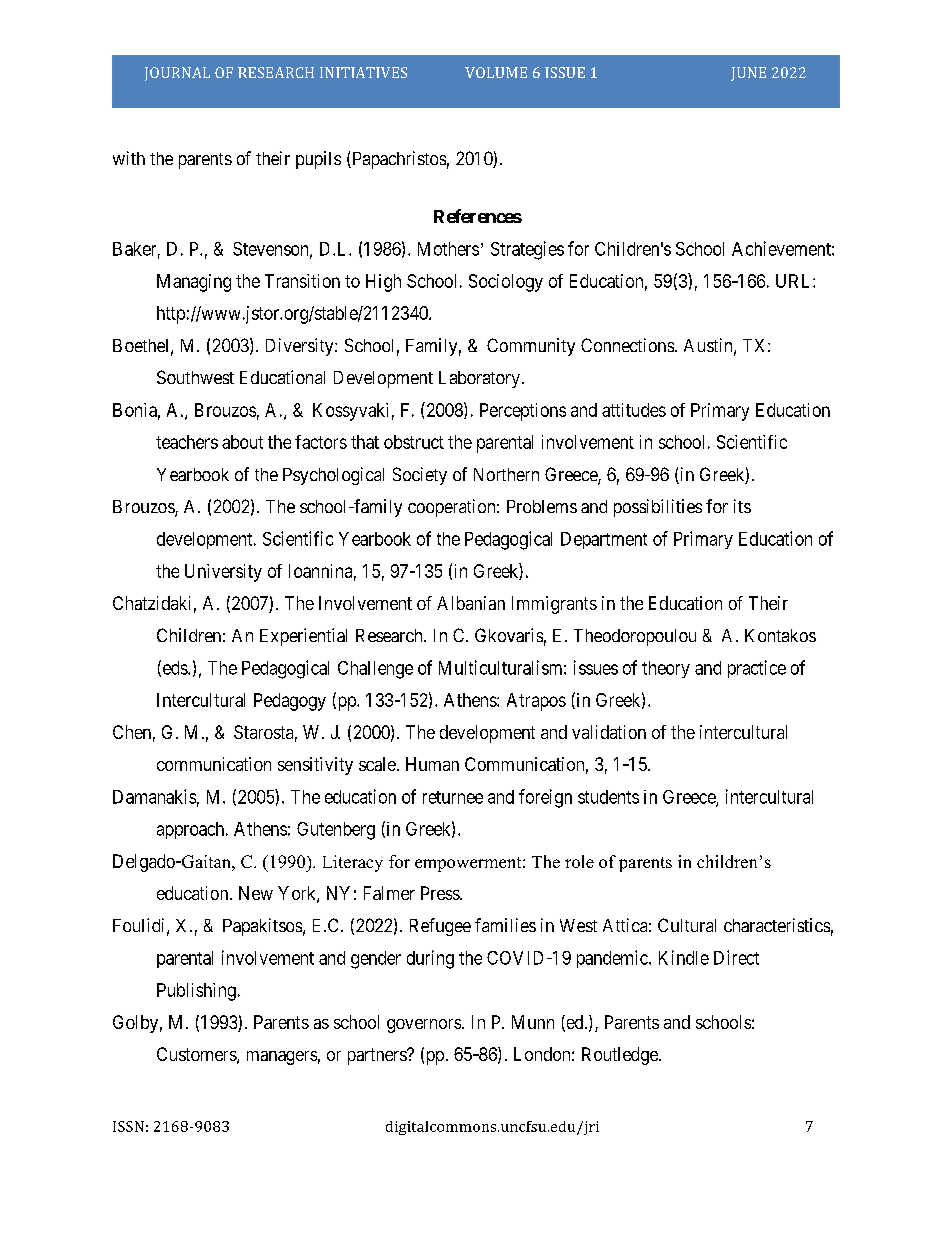 The height and width of the image is (1233, 952). Describe the element at coordinates (757, 669) in the image. I see `practice` at that location.
